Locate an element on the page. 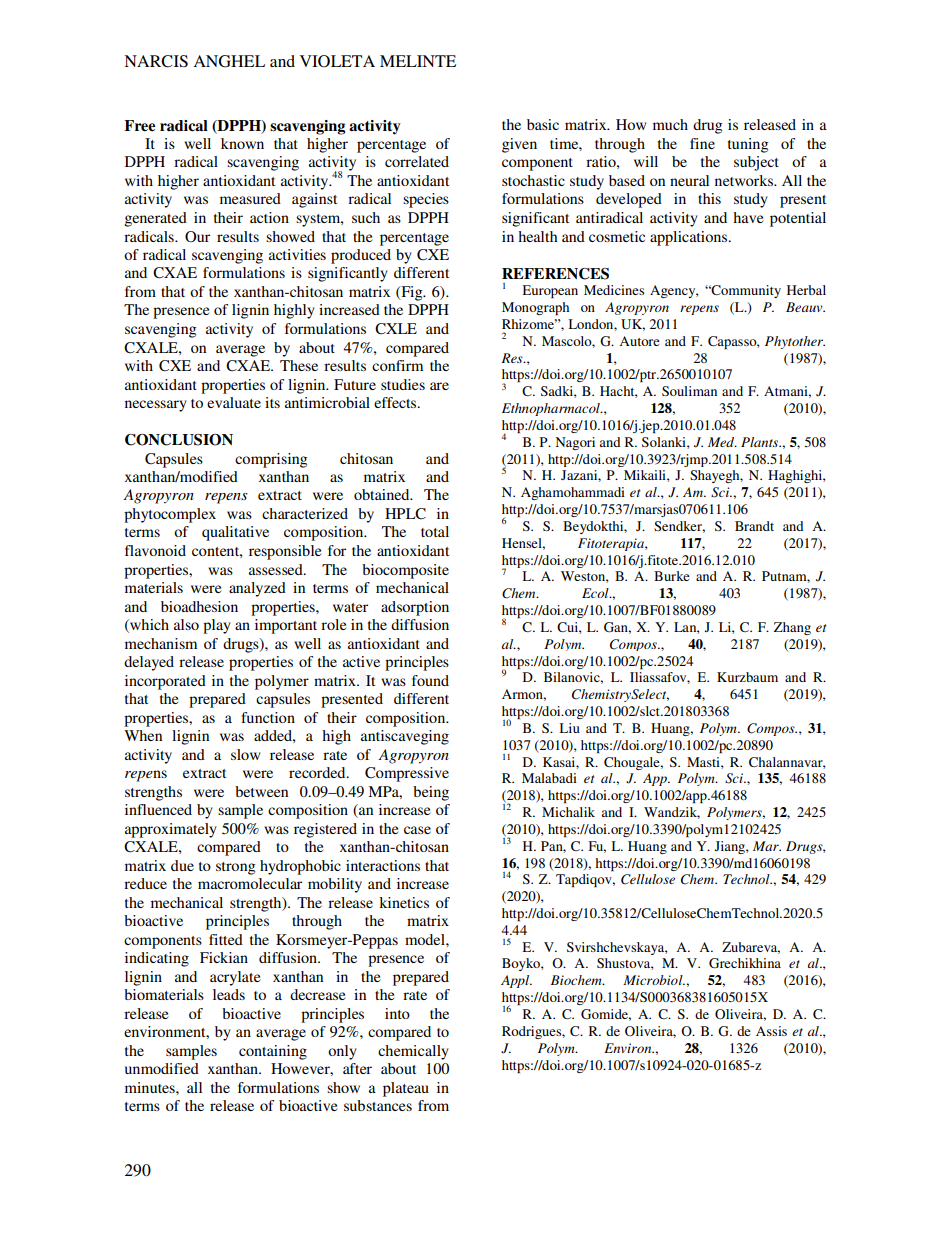 The image size is (952, 1233). case is located at coordinates (417, 830).
